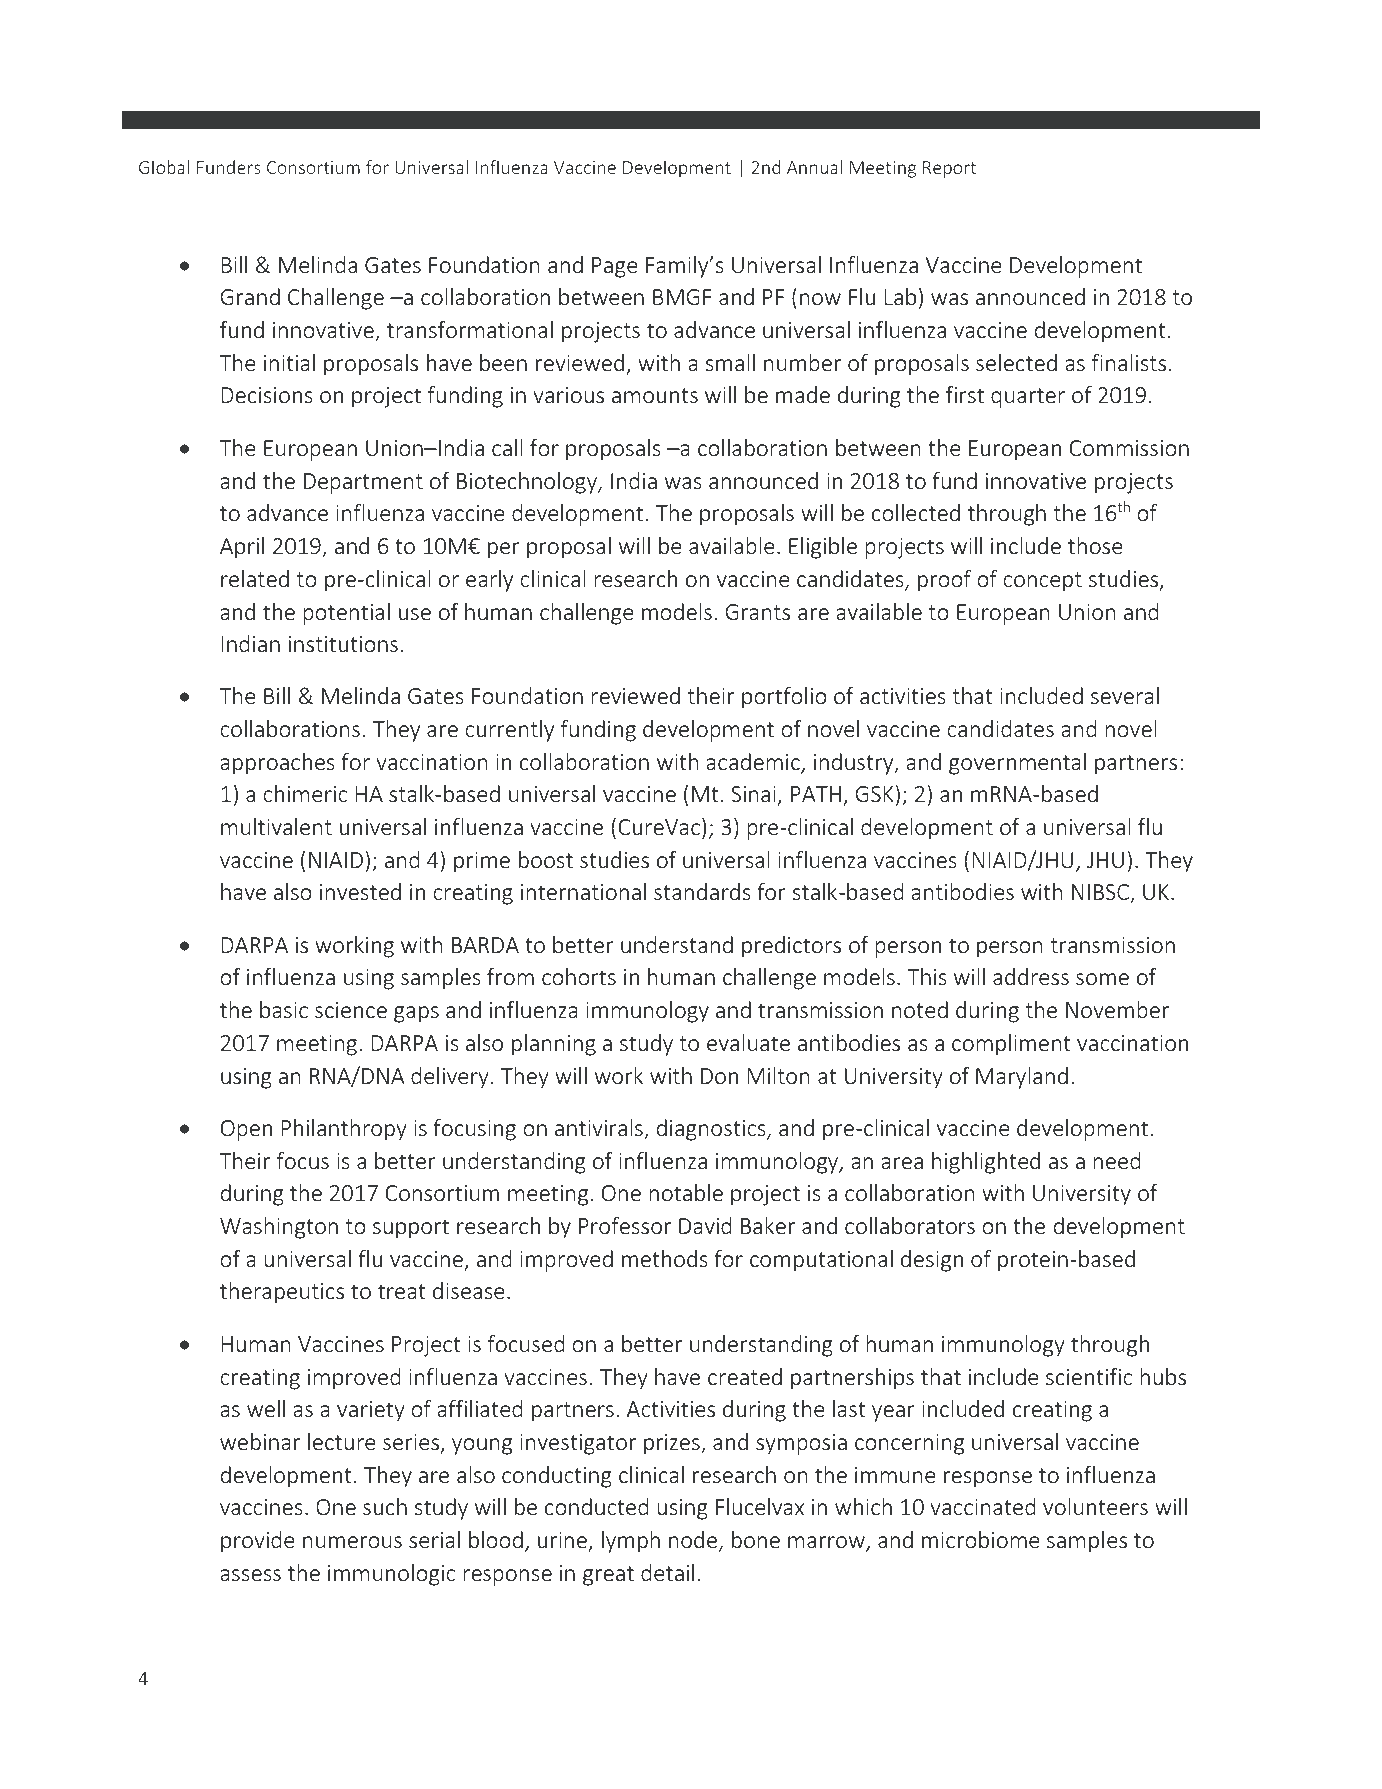  What do you see at coordinates (615, 267) in the image?
I see `Page` at bounding box center [615, 267].
